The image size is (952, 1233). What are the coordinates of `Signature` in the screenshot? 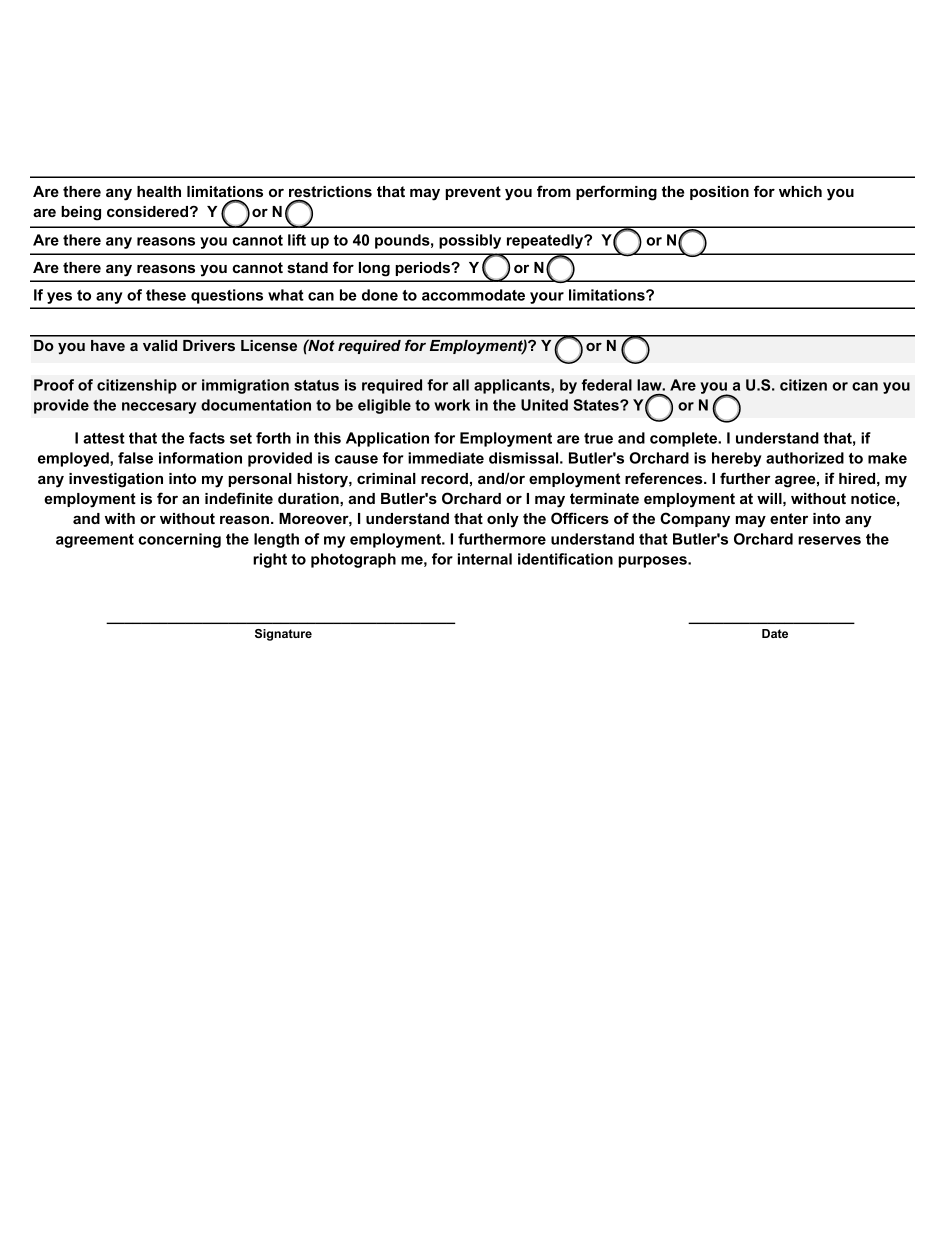 It's located at (283, 635).
